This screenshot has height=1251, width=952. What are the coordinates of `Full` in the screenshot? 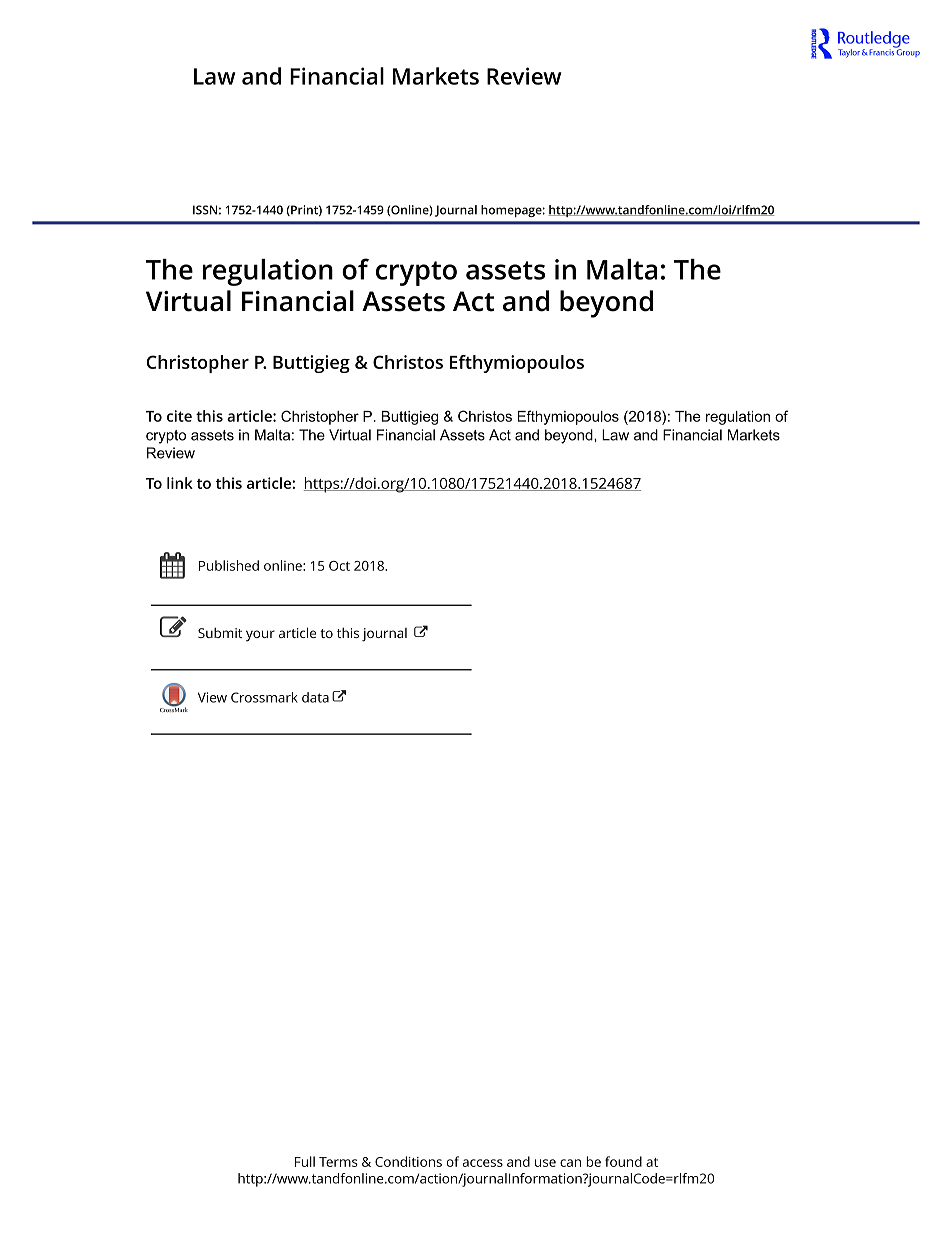 It's located at (305, 1161).
